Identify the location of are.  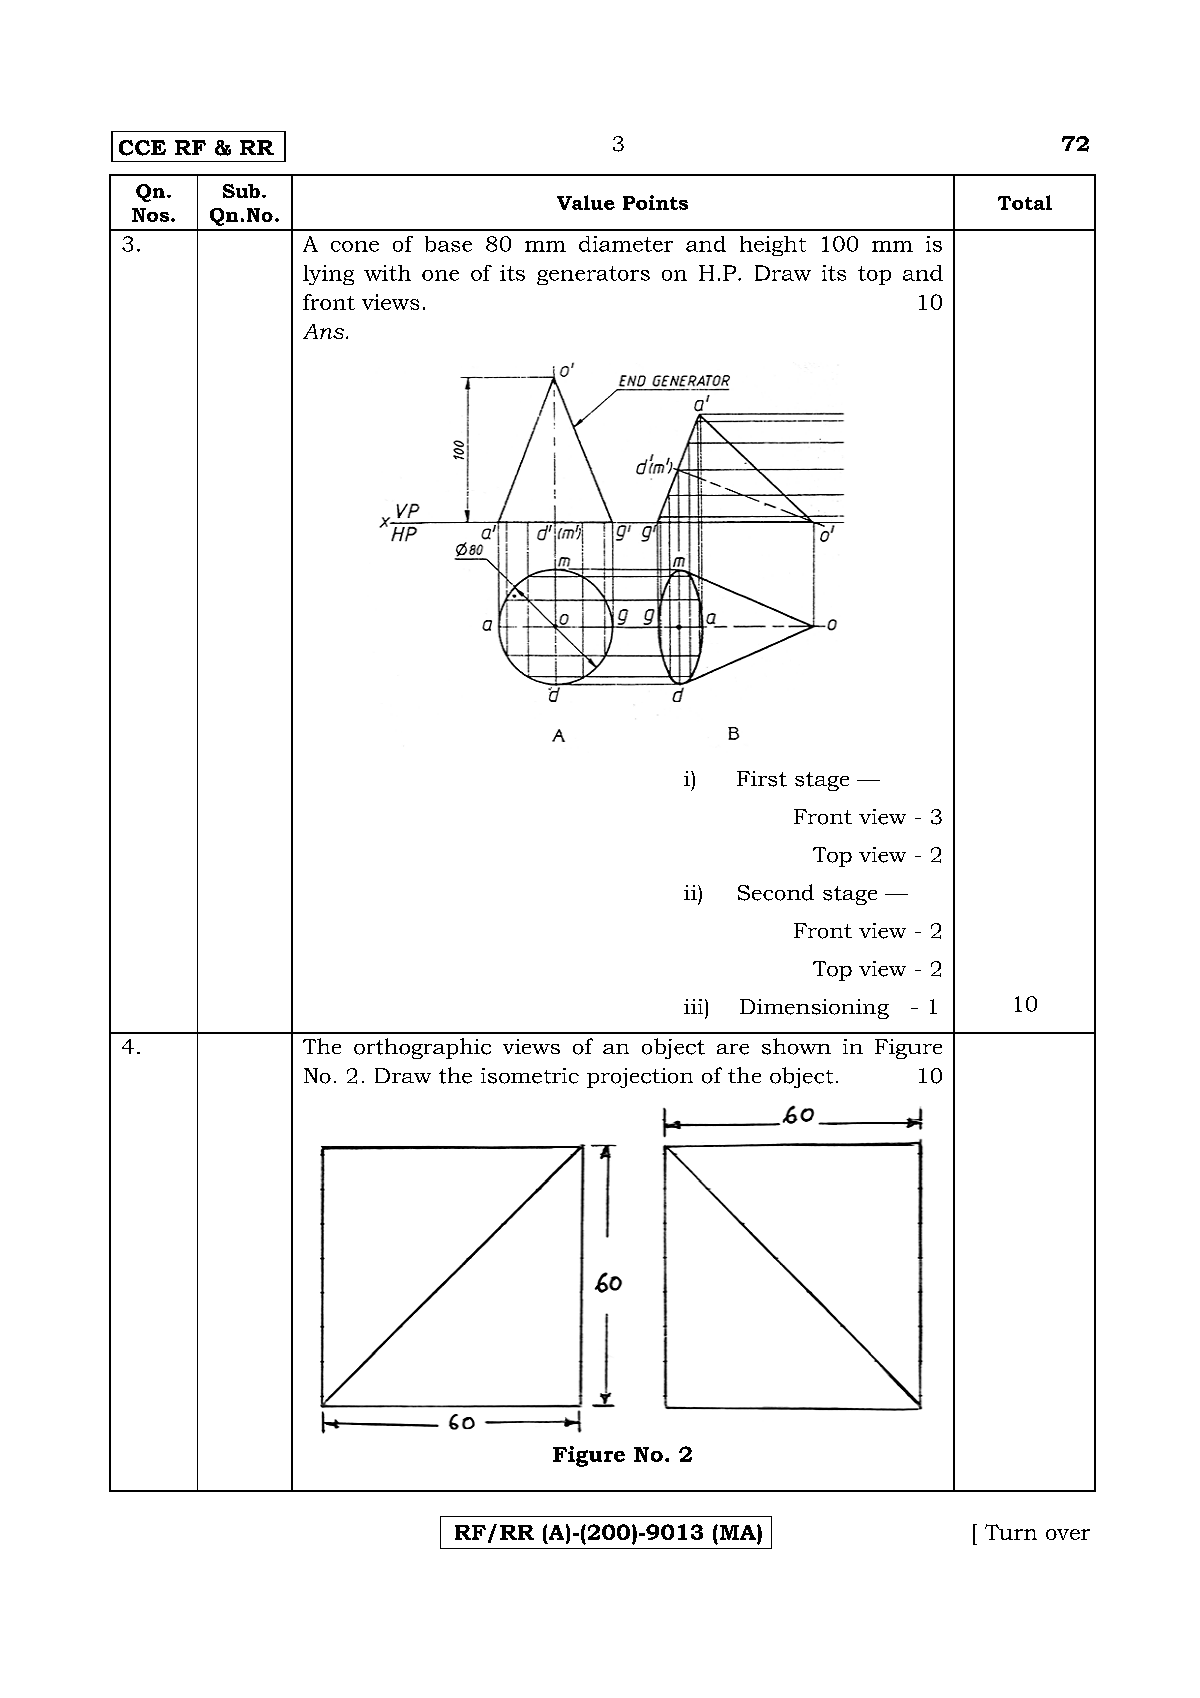
(733, 1049).
